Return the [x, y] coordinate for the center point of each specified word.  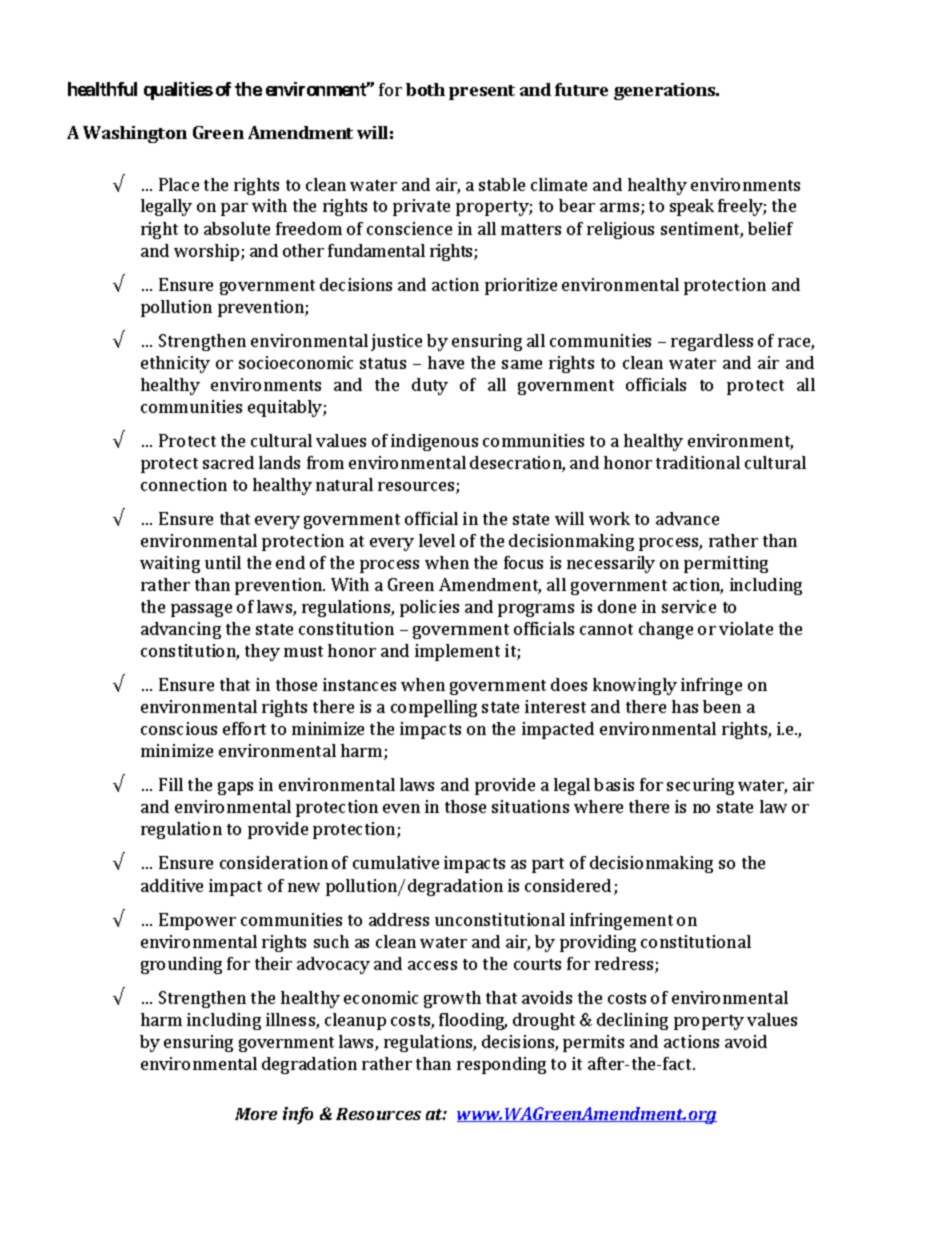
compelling [434, 708]
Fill [171, 784]
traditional [698, 462]
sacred [228, 462]
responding [501, 1065]
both [425, 89]
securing [700, 786]
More [256, 1114]
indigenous [434, 442]
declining [632, 1021]
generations [666, 91]
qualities [178, 91]
